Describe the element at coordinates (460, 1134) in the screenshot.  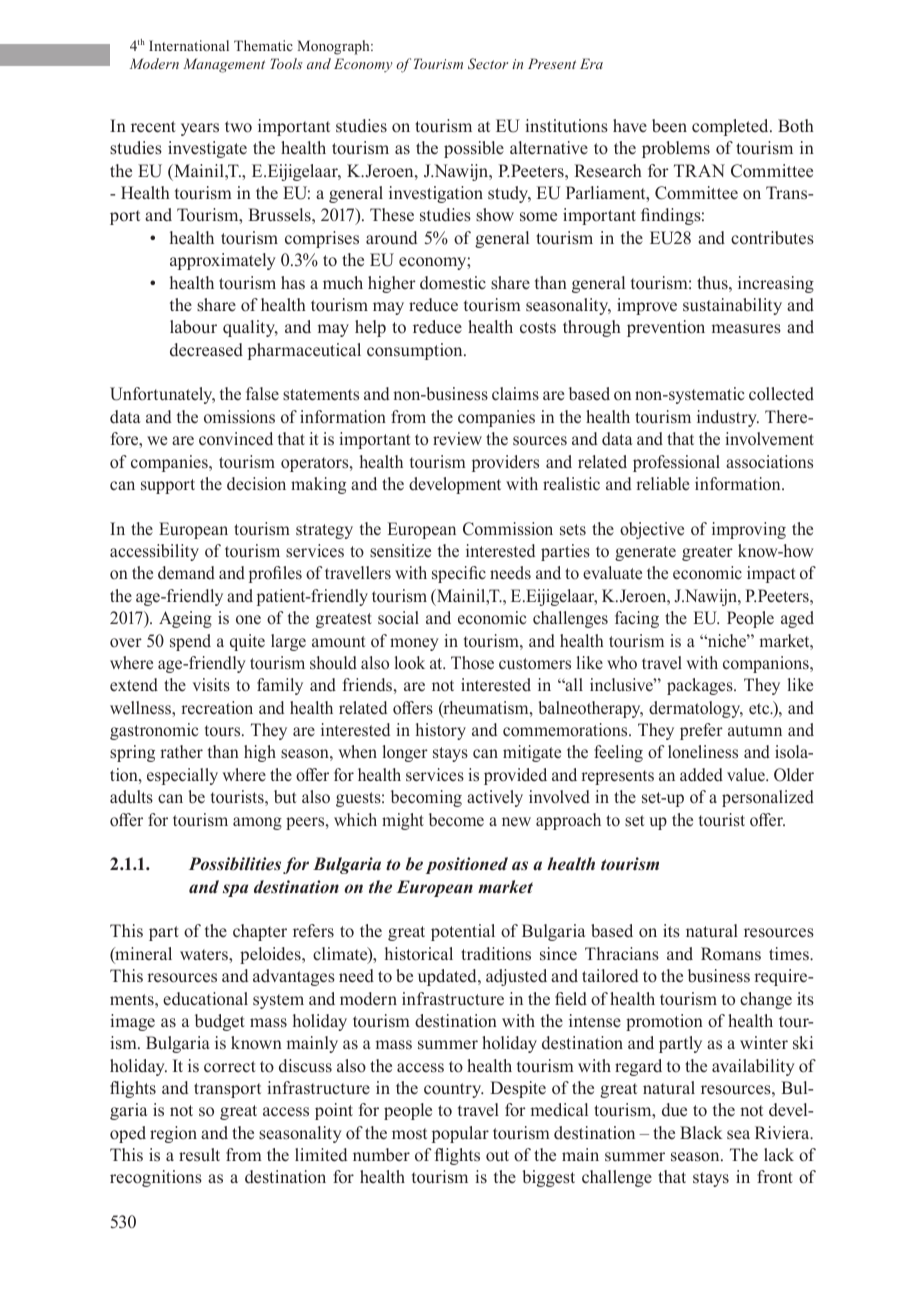
I see `popular` at that location.
